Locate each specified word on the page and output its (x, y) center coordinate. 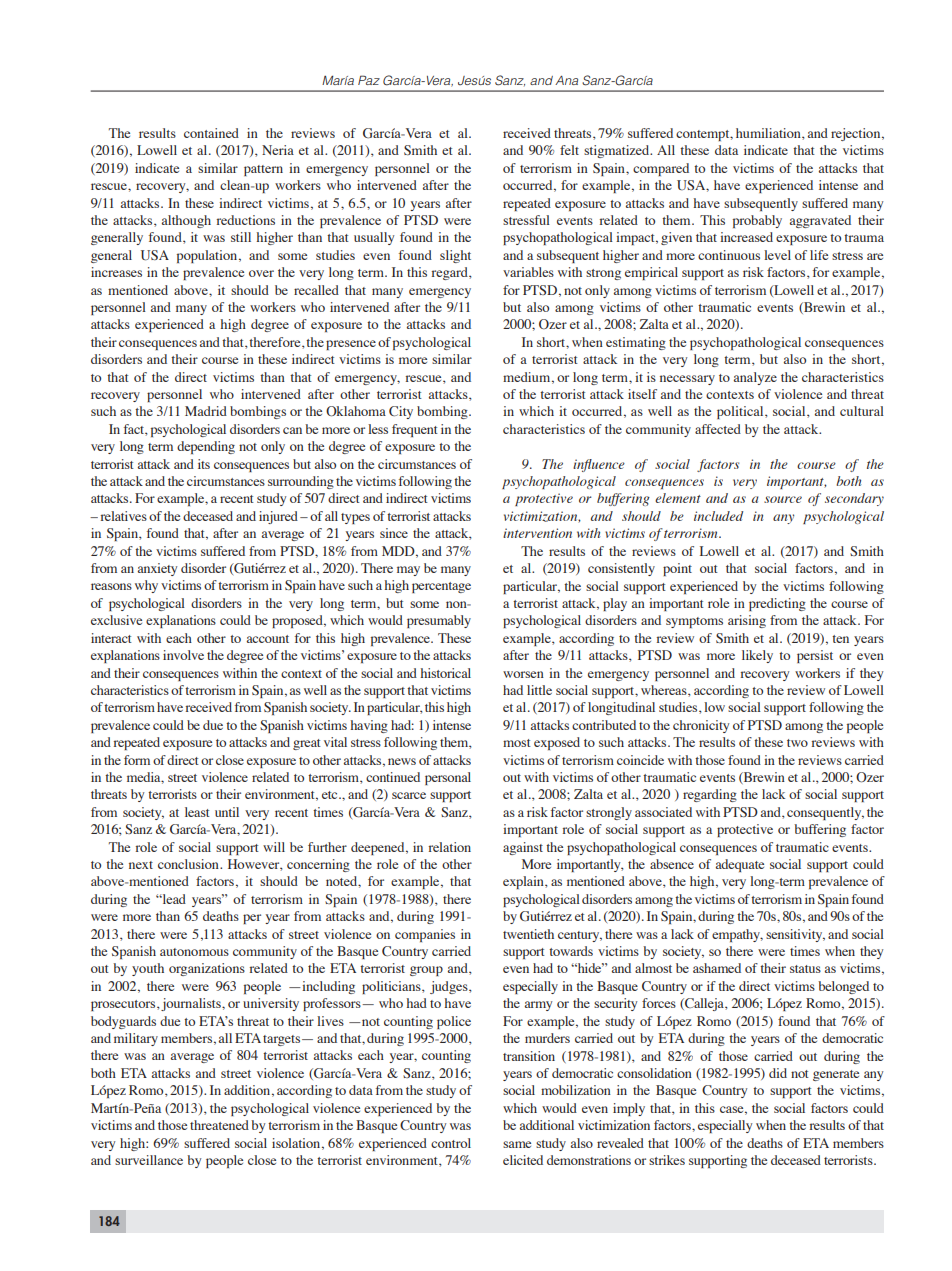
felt (569, 150)
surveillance (149, 1160)
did (778, 1073)
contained (211, 133)
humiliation (769, 134)
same (517, 1144)
